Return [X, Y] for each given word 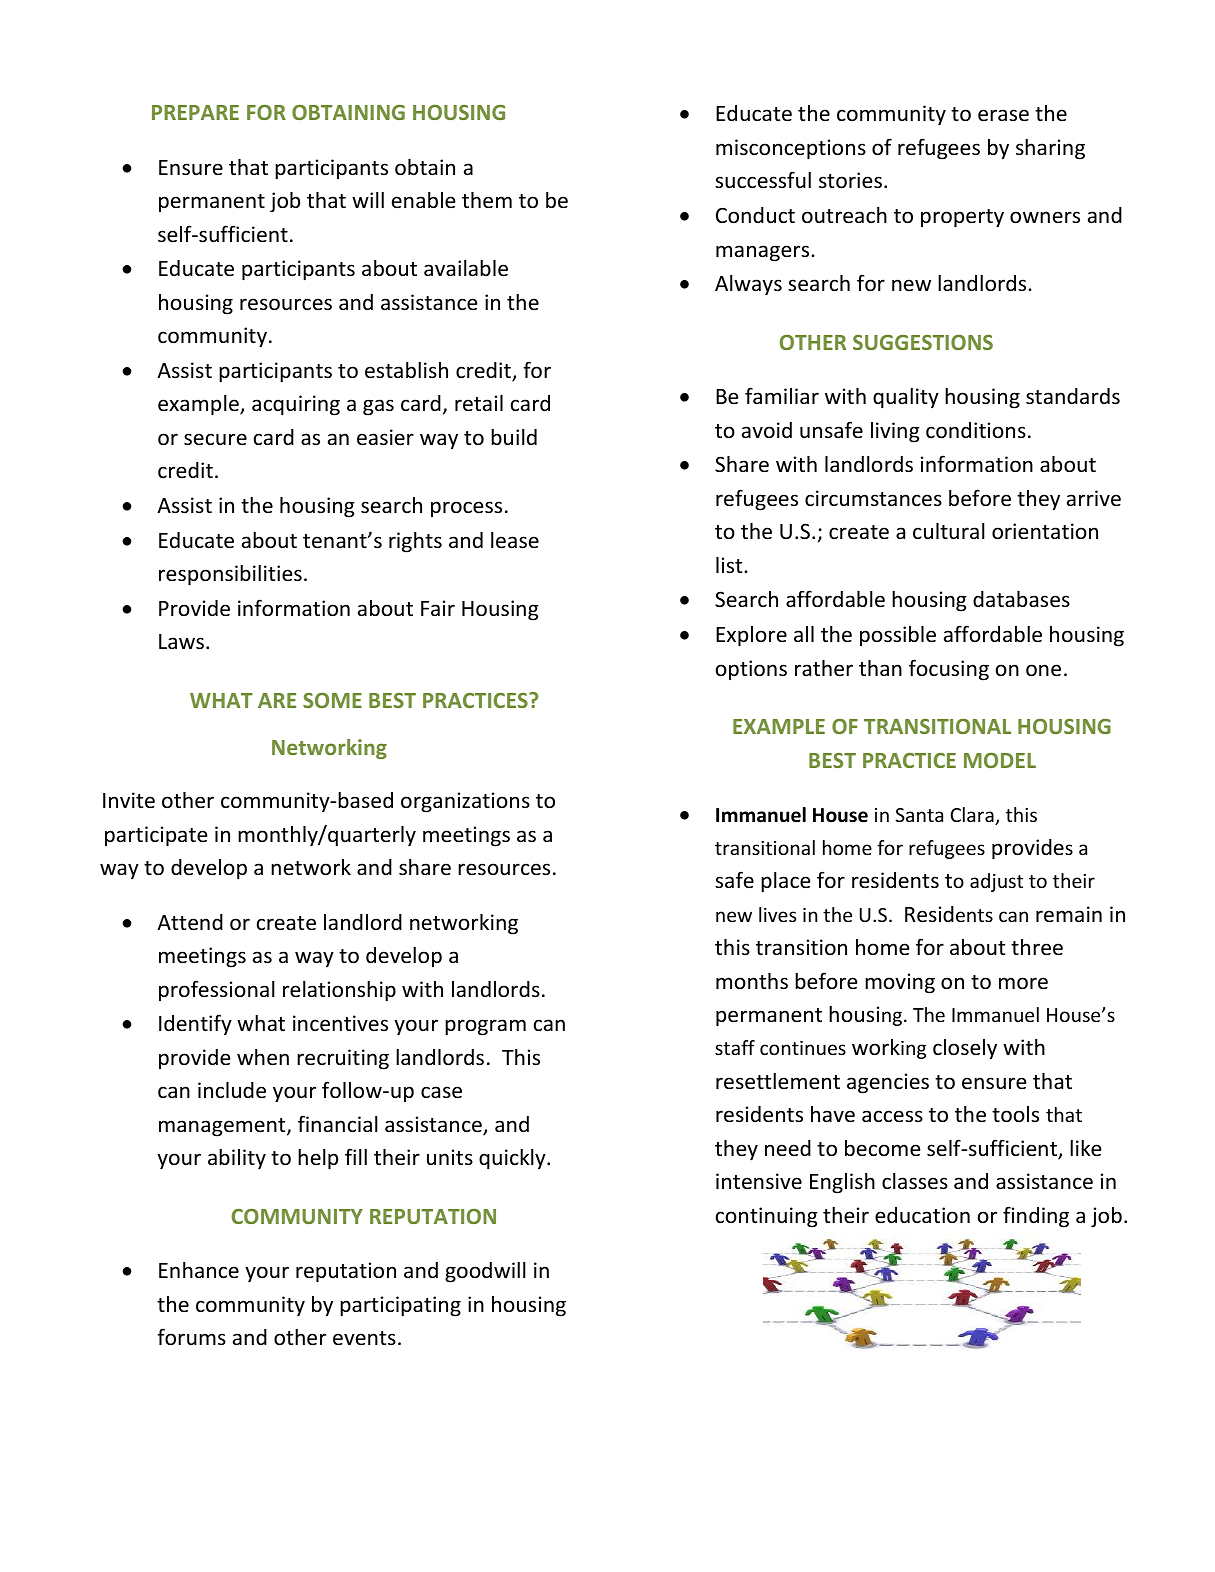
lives [777, 914]
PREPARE [195, 112]
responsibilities [230, 575]
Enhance [199, 1270]
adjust [996, 882]
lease [515, 540]
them [487, 200]
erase [1003, 115]
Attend [190, 922]
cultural [949, 531]
